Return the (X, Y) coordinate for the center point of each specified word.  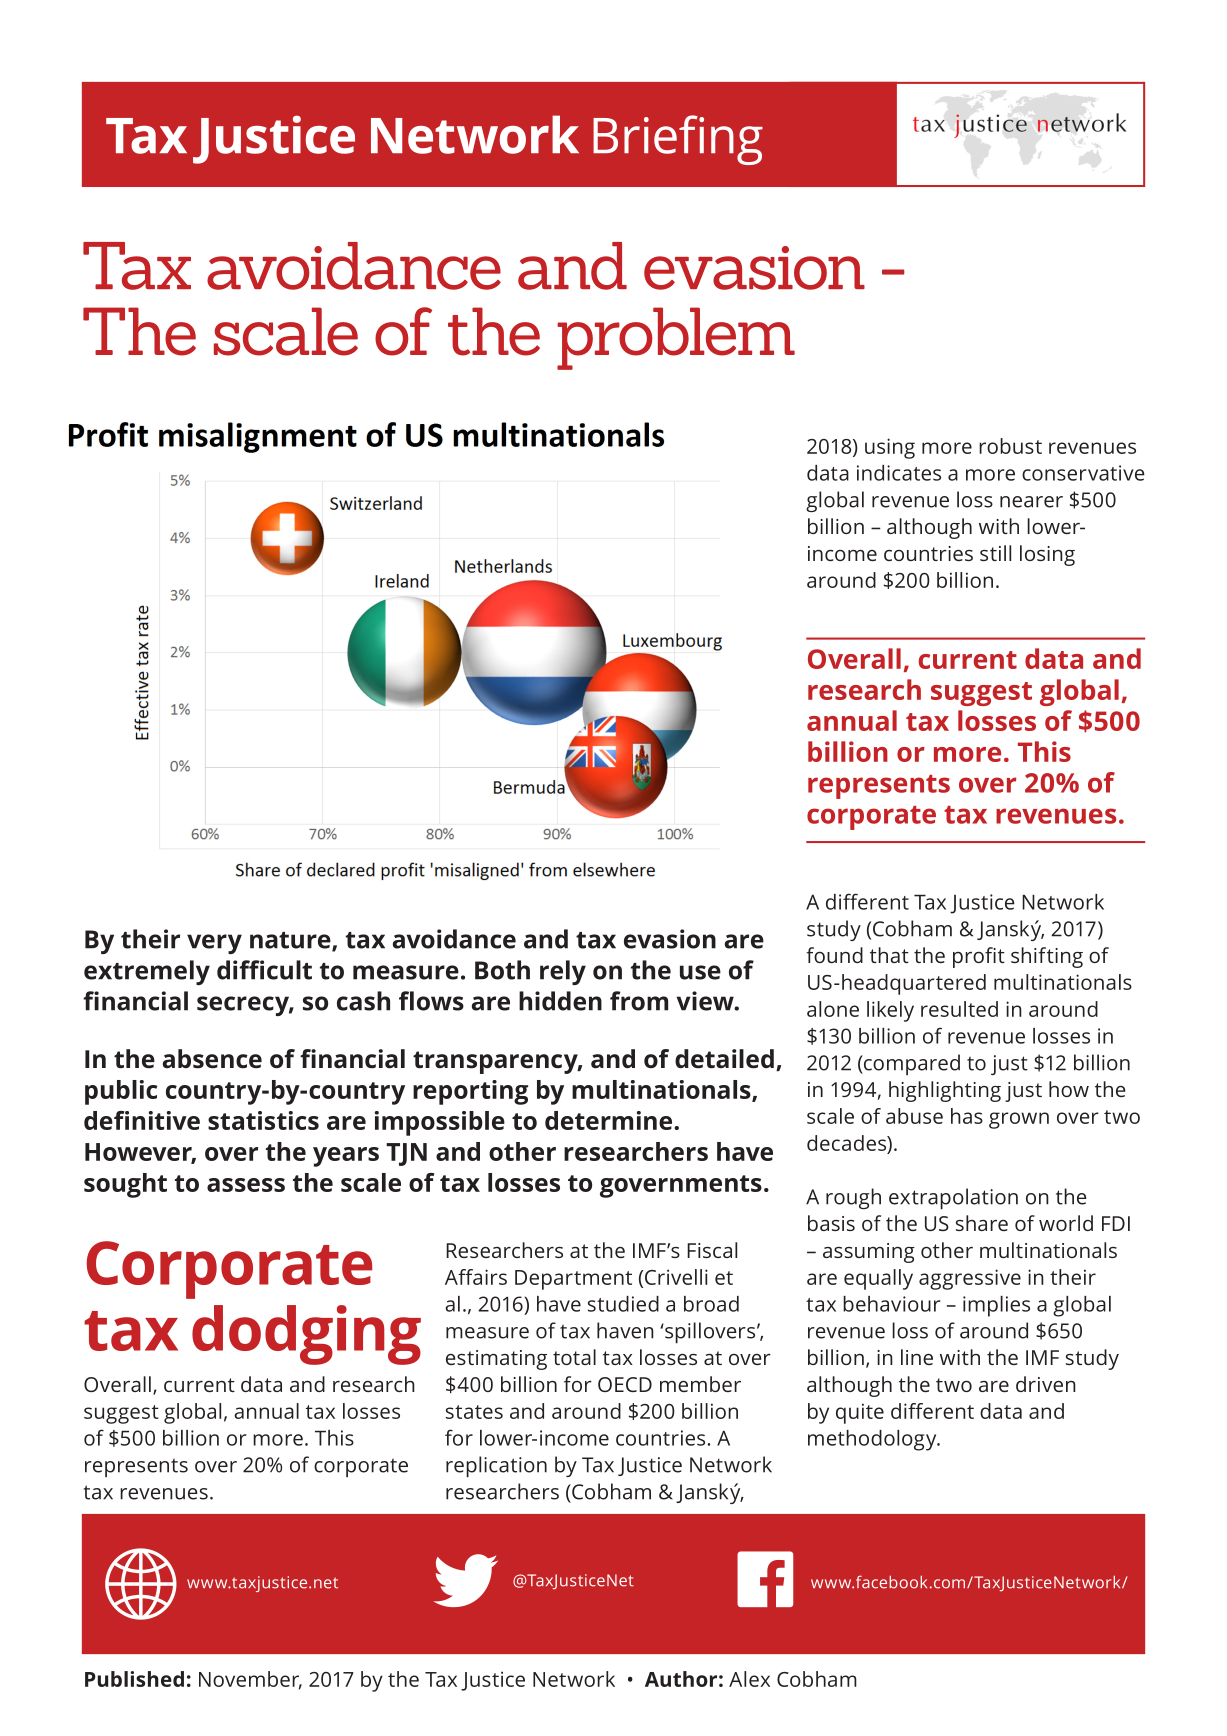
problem (676, 338)
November (250, 1680)
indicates (899, 473)
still (995, 553)
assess (246, 1185)
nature (291, 941)
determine (610, 1120)
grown (1019, 1120)
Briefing (678, 140)
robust (1010, 446)
